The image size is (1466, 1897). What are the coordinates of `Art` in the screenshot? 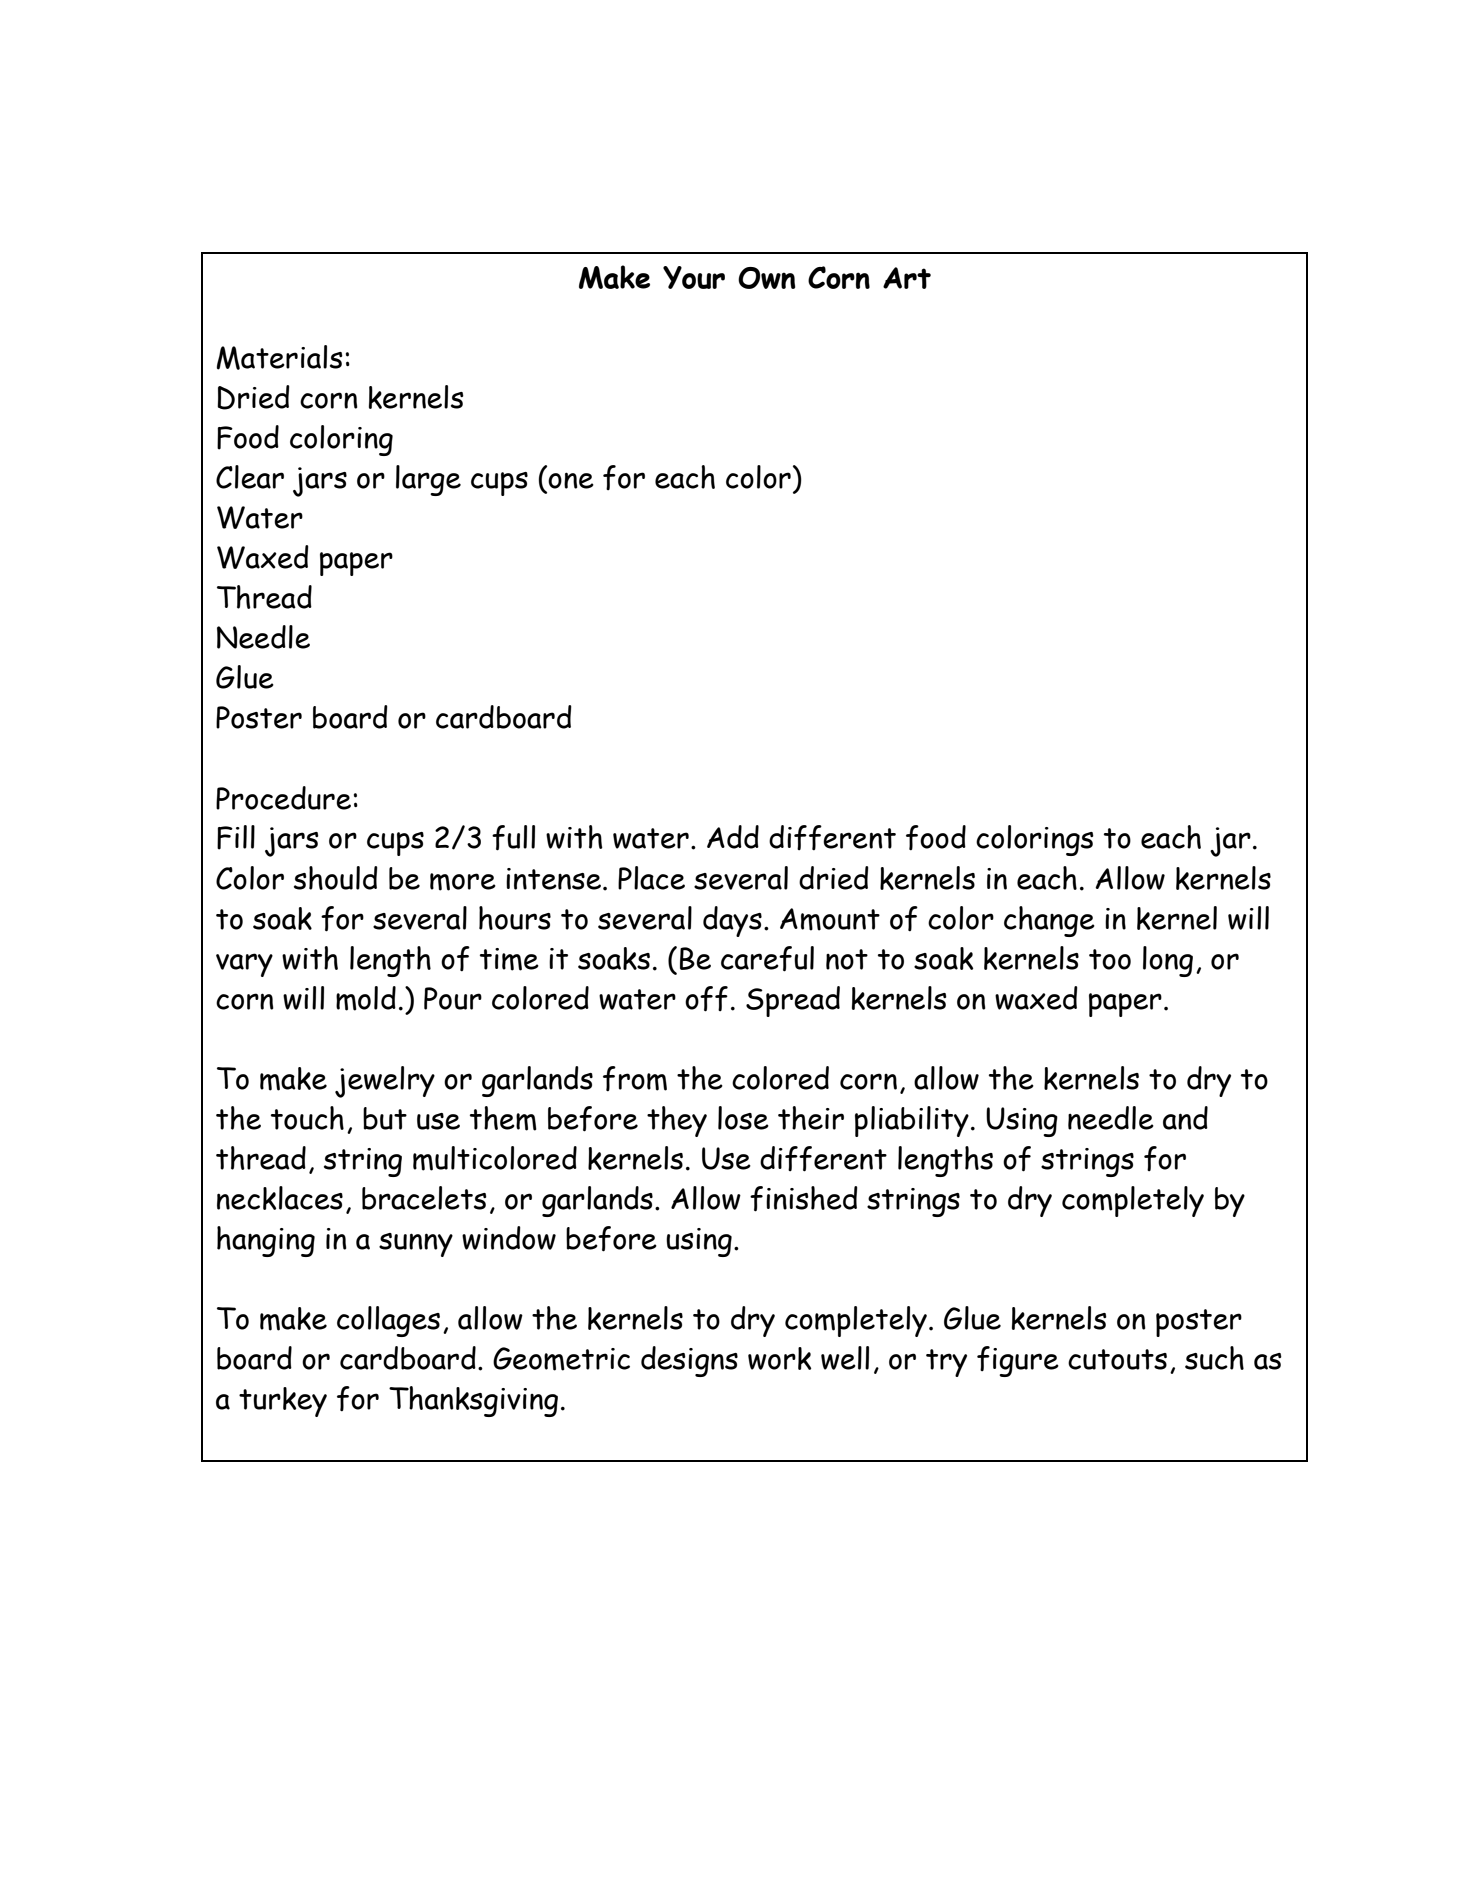 It's located at (907, 278).
